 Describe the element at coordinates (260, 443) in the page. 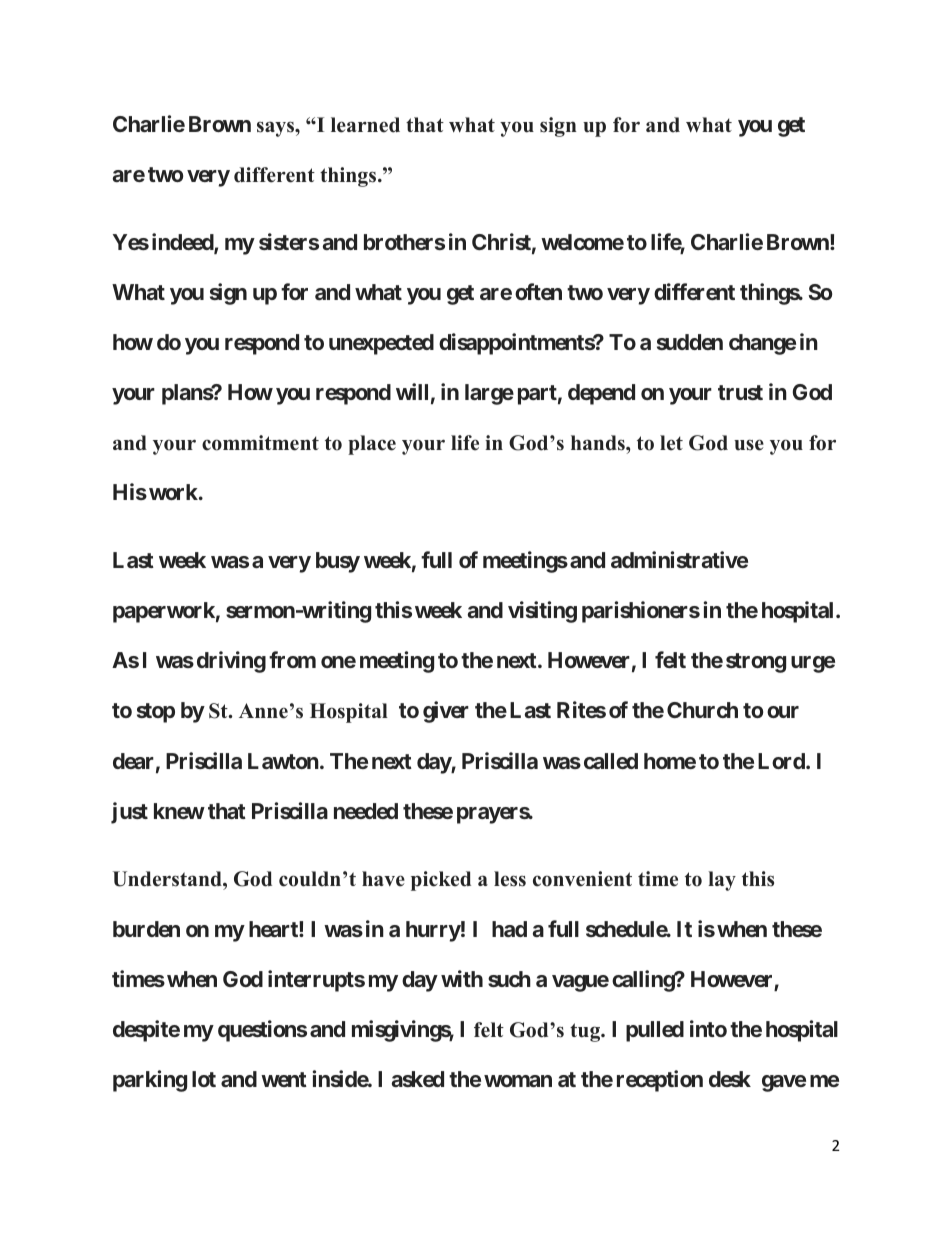

I see `commitment` at that location.
